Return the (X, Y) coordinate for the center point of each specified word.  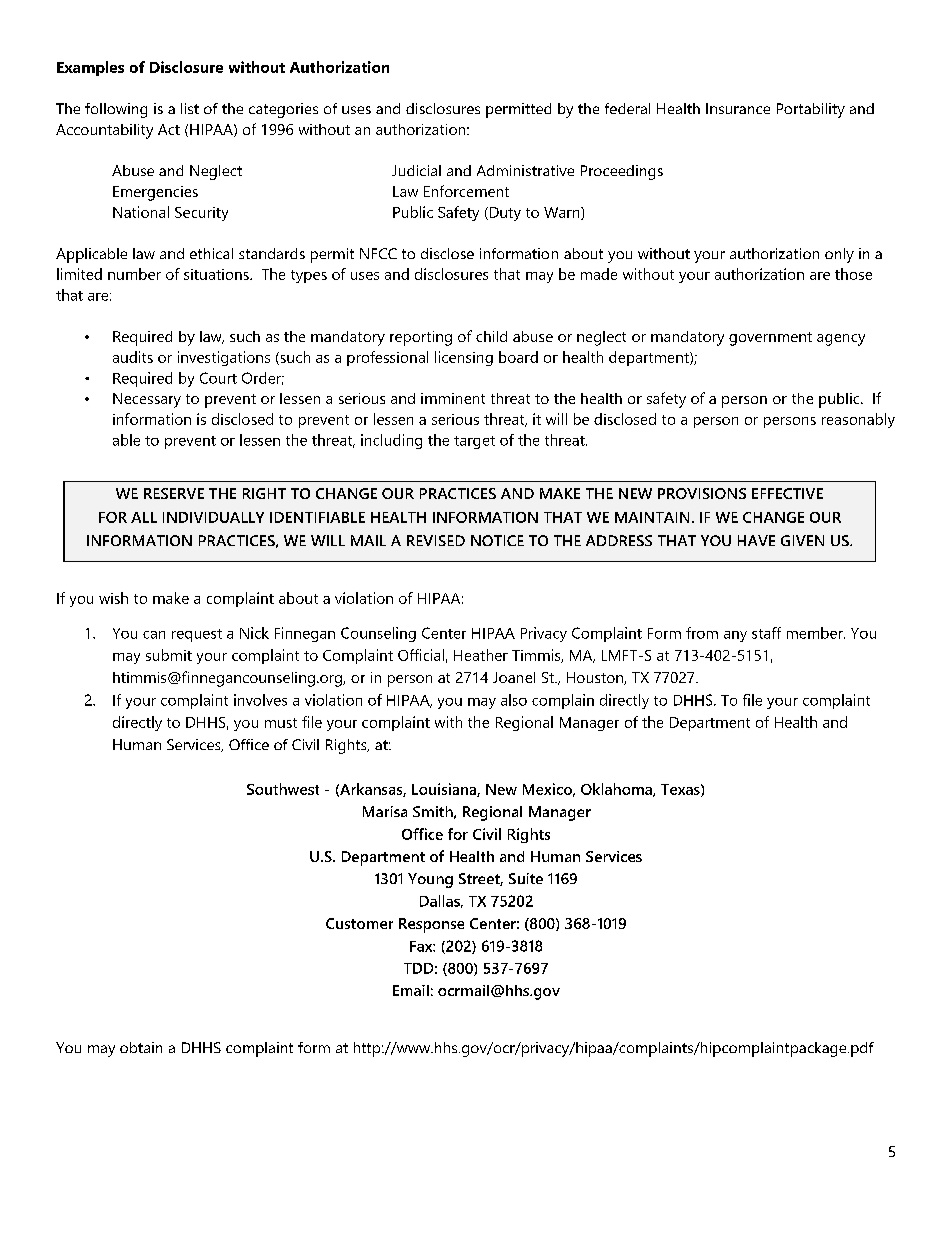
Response (431, 925)
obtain (141, 1047)
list (190, 108)
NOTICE (497, 540)
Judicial (416, 170)
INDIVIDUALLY (213, 517)
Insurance (738, 108)
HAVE (756, 540)
